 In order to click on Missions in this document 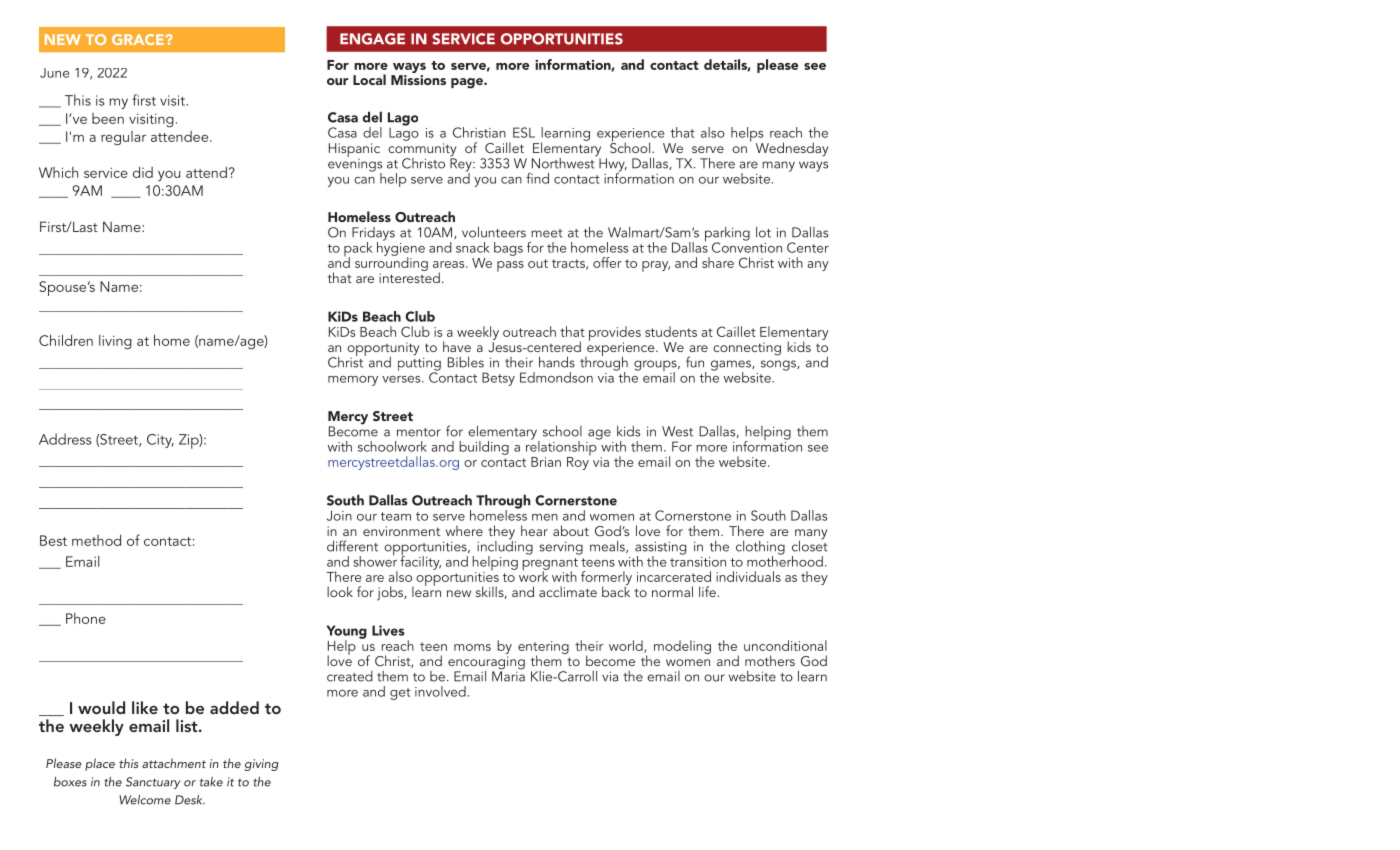, I will do `click(418, 78)`.
